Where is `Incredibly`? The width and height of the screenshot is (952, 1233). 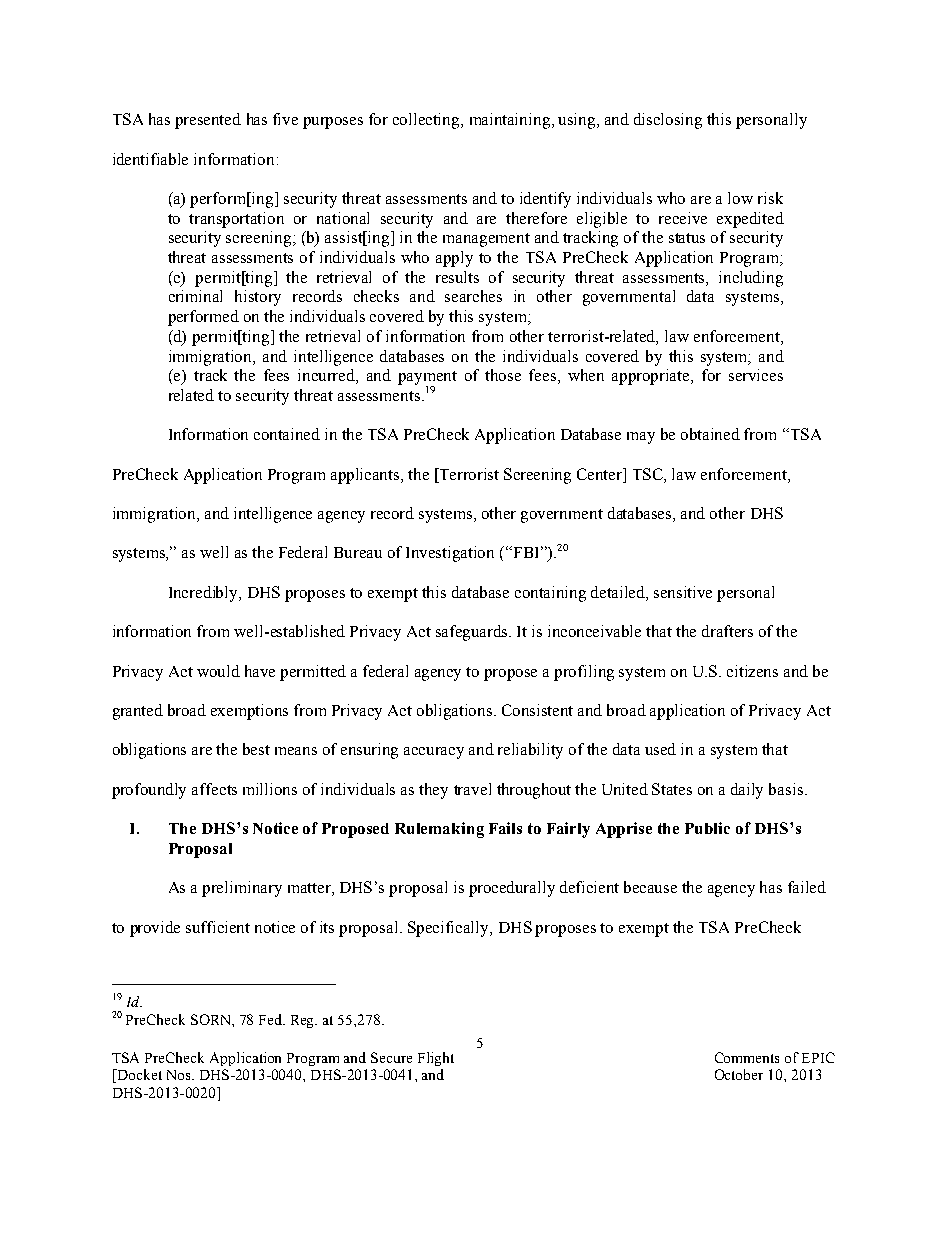
Incredibly is located at coordinates (205, 594).
